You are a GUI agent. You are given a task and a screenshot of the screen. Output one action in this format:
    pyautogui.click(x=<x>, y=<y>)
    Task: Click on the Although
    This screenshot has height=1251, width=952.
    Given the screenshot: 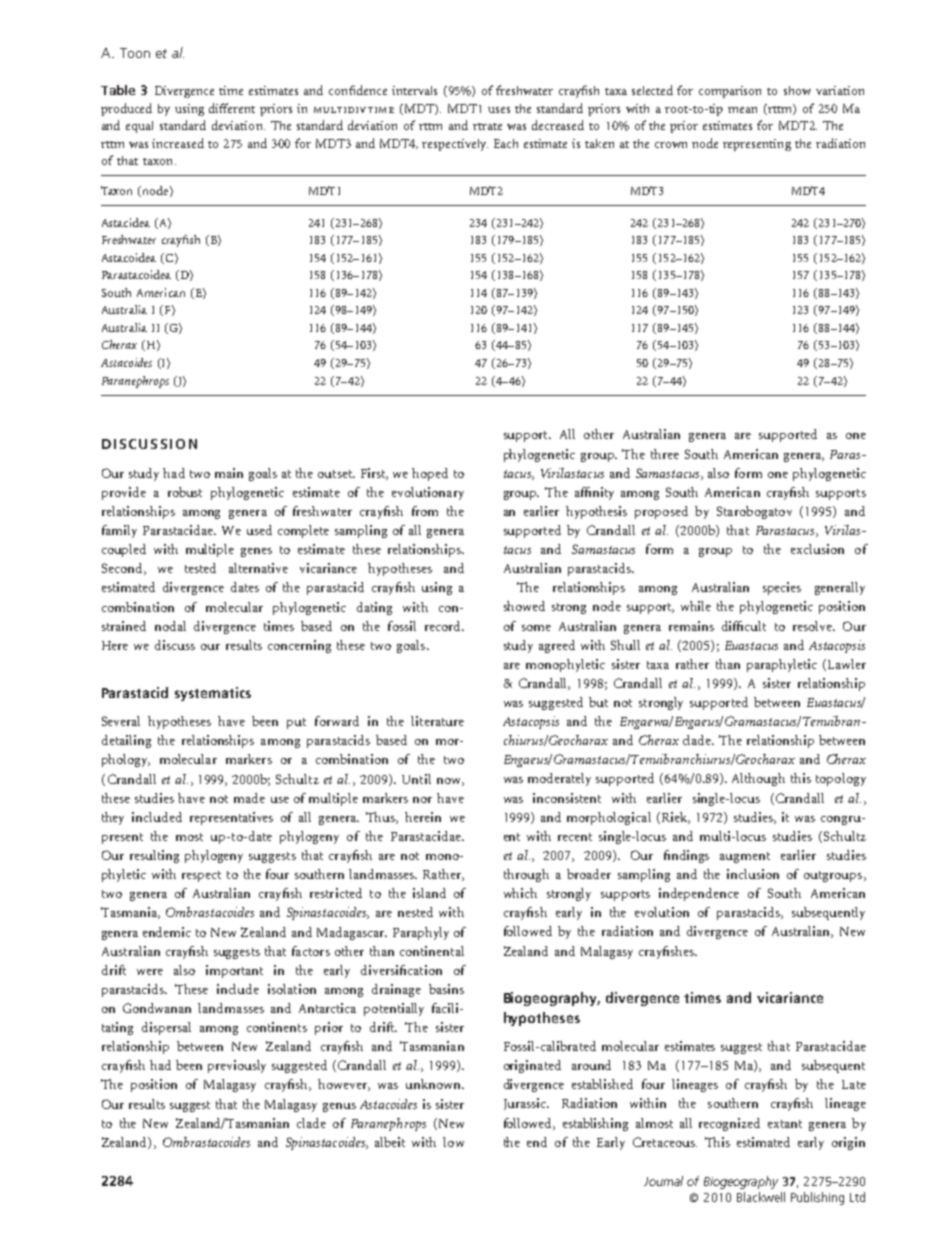 What is the action you would take?
    pyautogui.click(x=758, y=779)
